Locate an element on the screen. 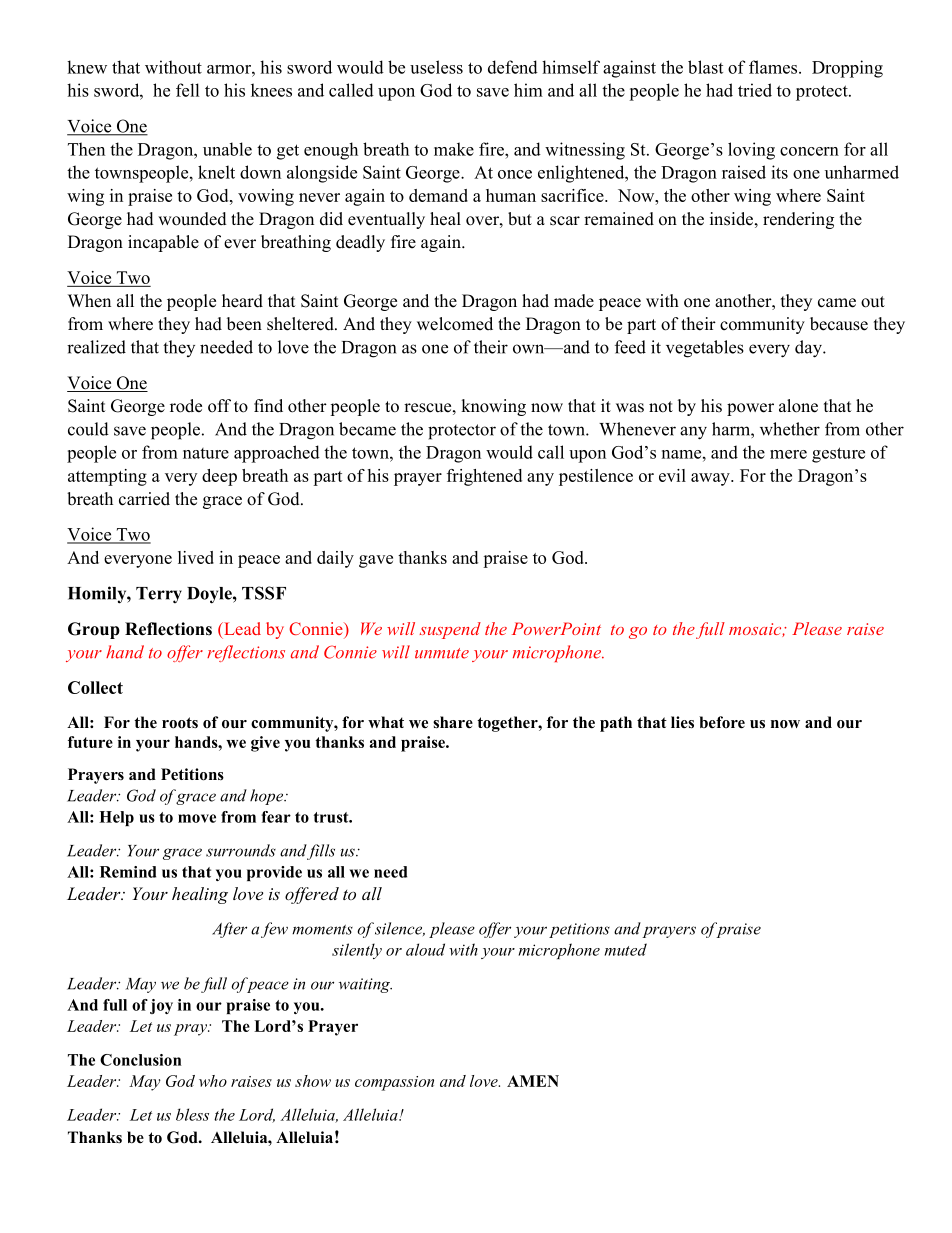 This screenshot has height=1233, width=952. frightened is located at coordinates (484, 477).
